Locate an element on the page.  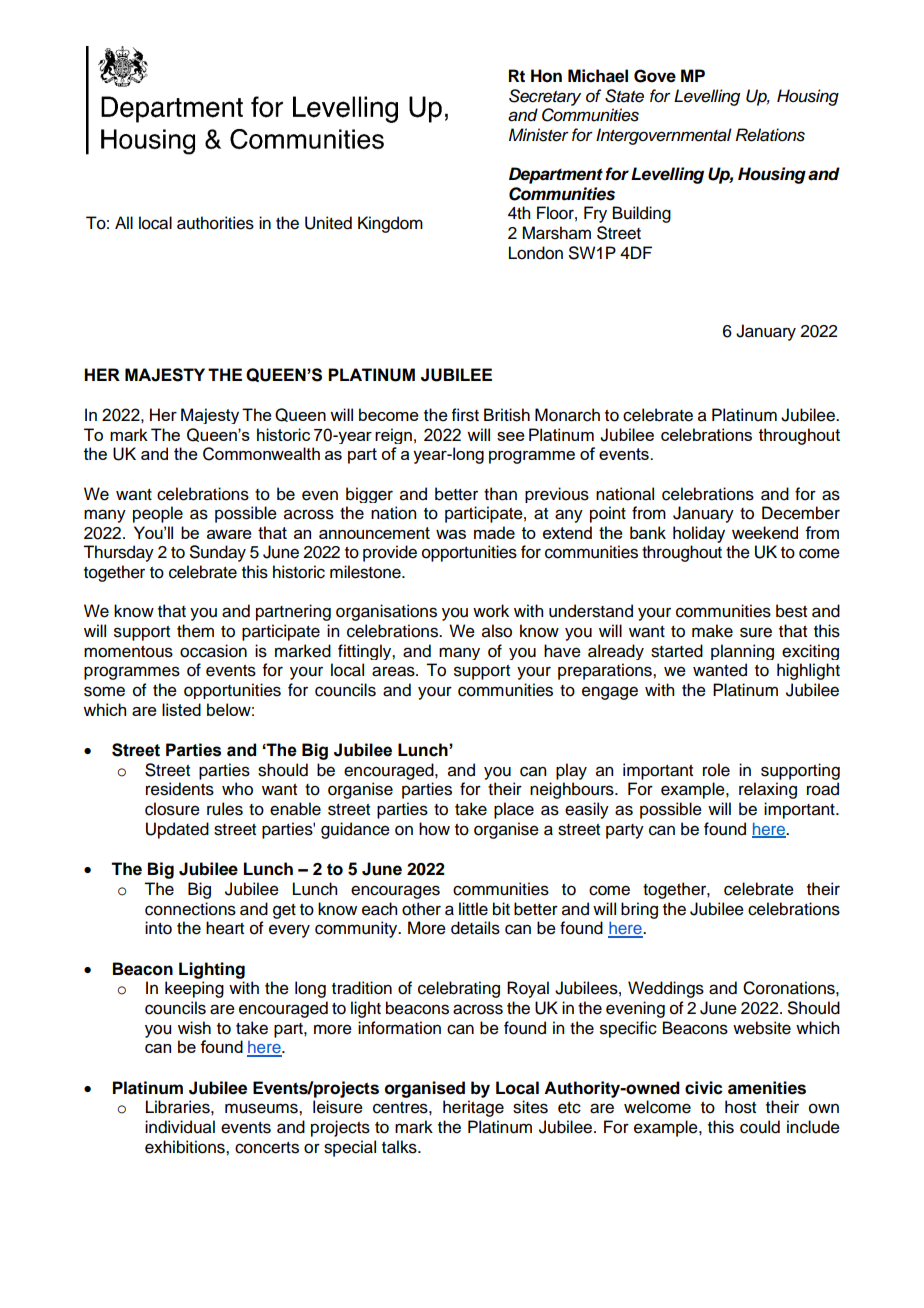
individual is located at coordinates (180, 1127).
